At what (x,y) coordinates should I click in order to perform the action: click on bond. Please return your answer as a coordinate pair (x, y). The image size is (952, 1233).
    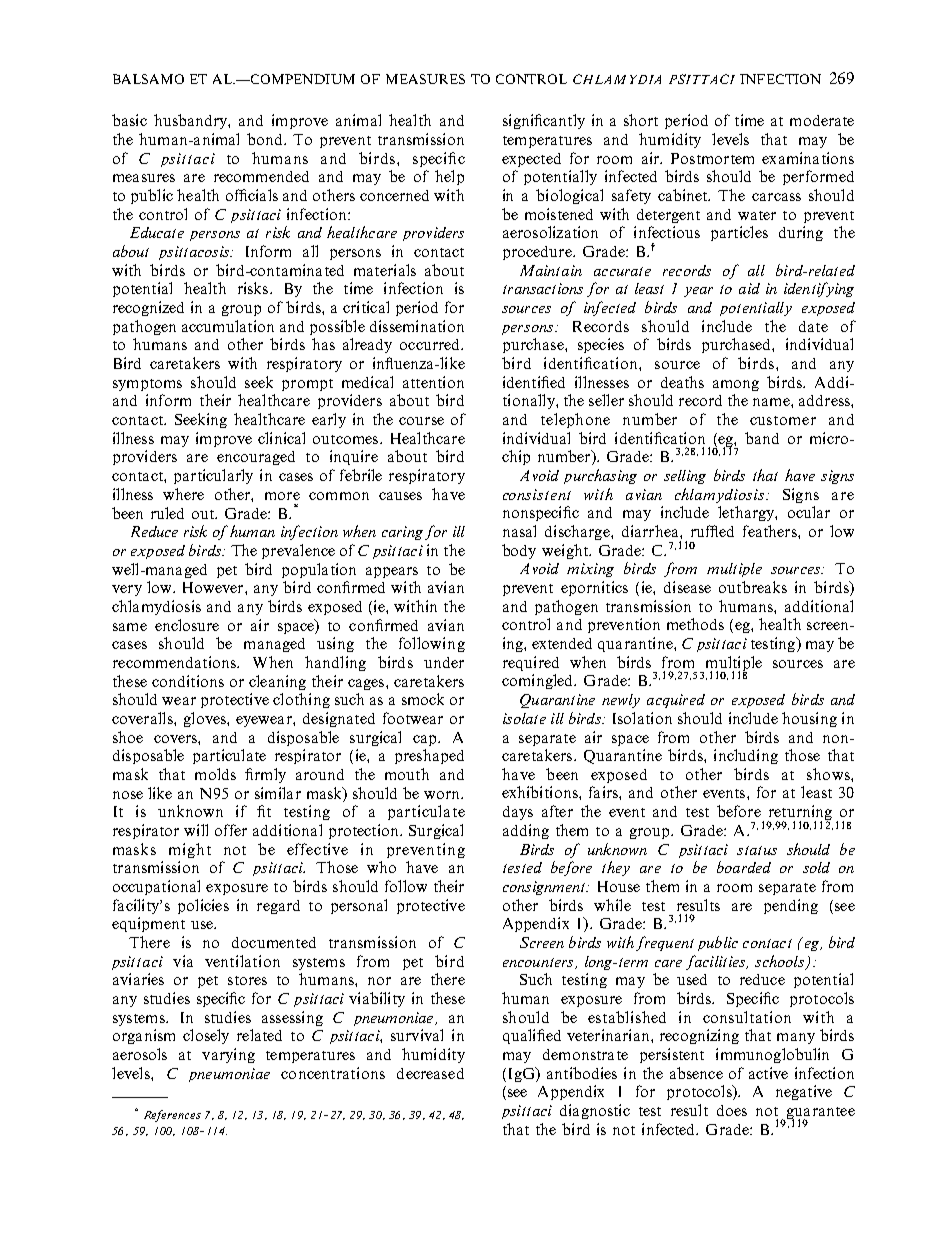
    Looking at the image, I should click on (266, 139).
